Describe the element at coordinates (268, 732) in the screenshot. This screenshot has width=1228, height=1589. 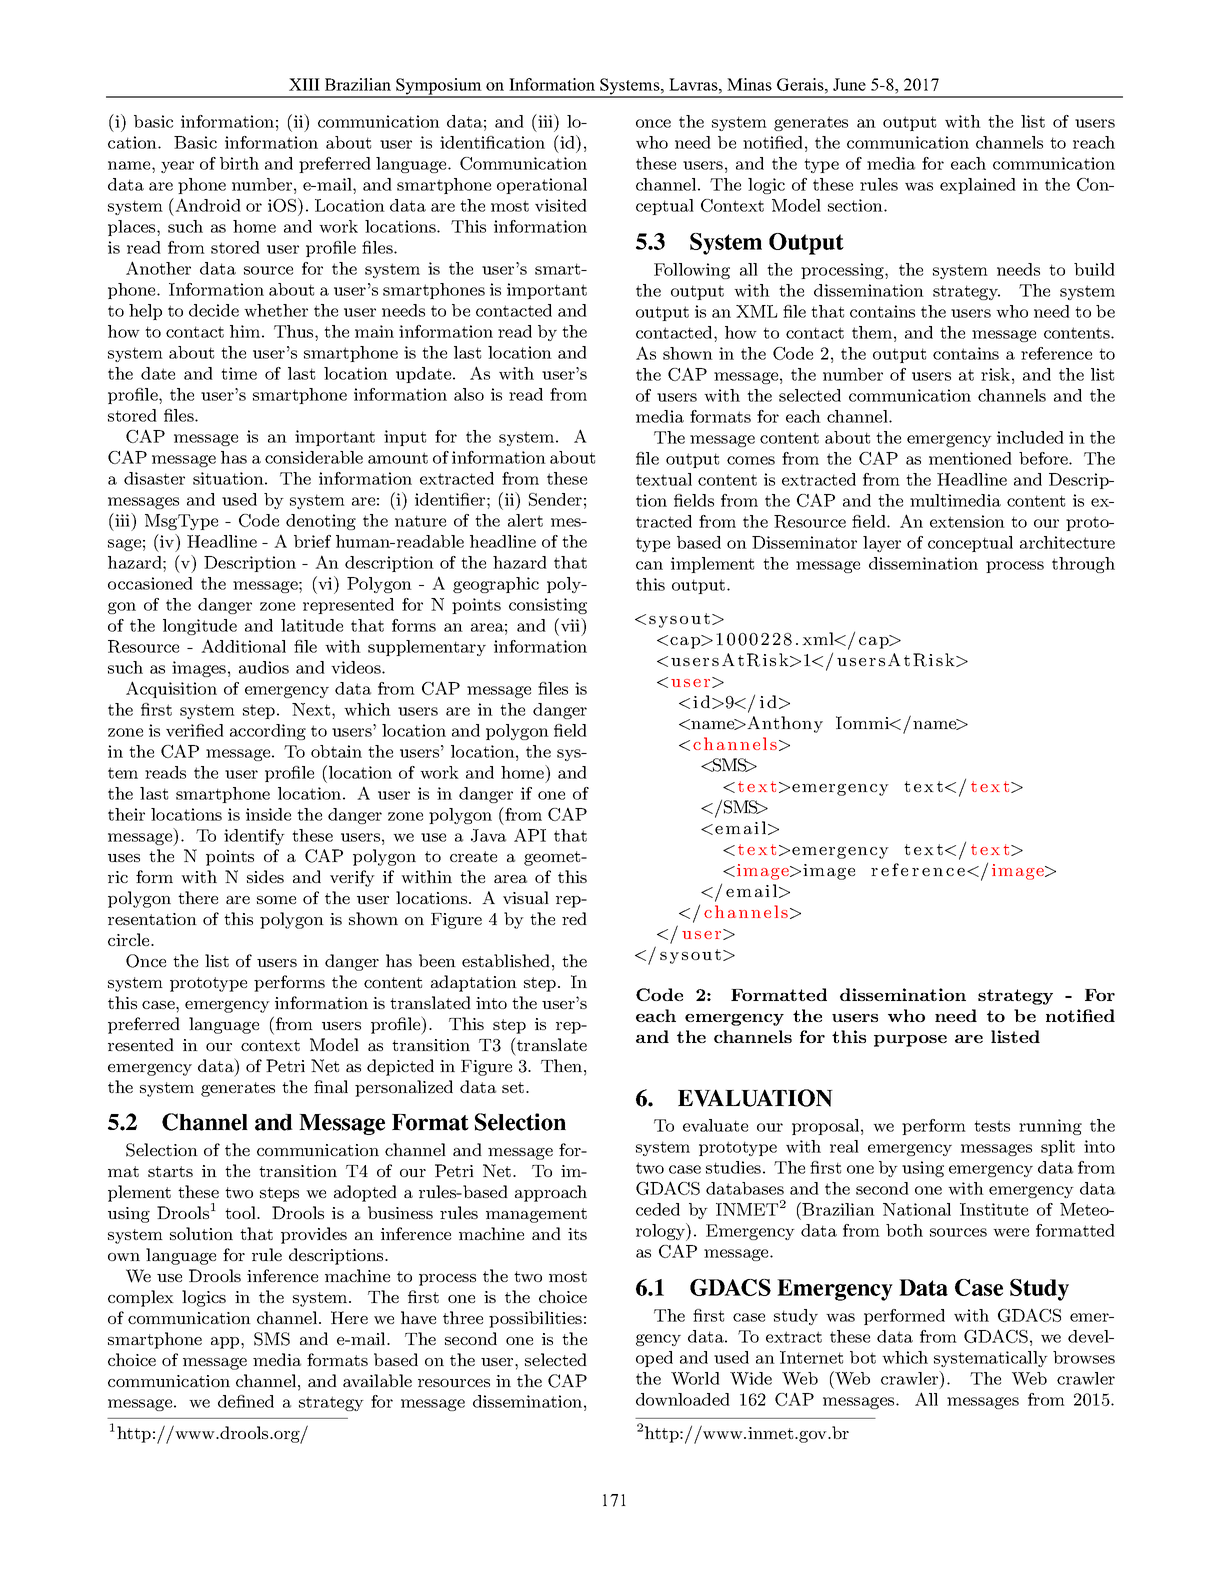
I see `according` at that location.
